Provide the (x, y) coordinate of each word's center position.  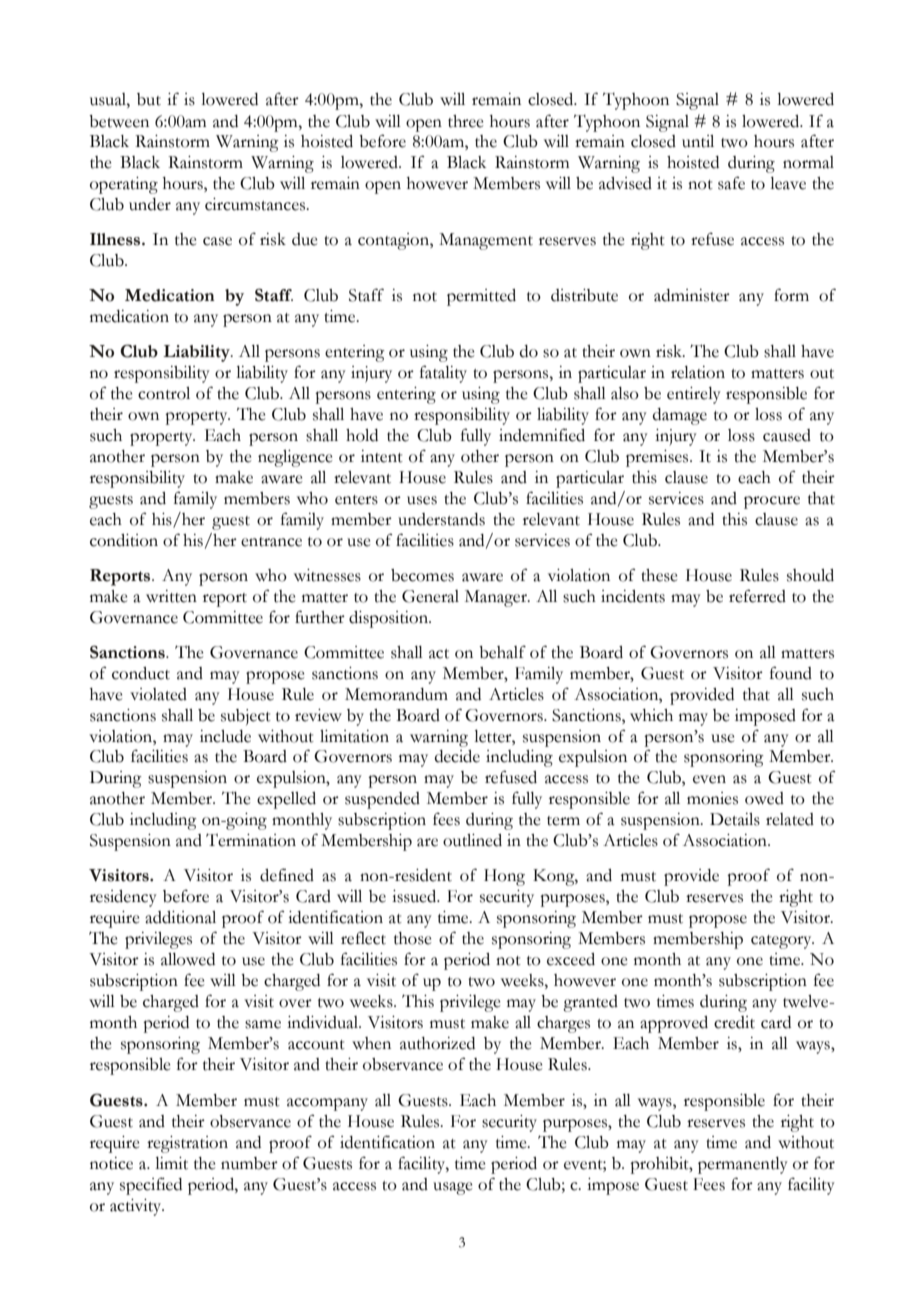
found (791, 673)
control (164, 393)
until (698, 141)
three (466, 121)
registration (187, 1144)
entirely (694, 395)
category (782, 942)
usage (453, 1188)
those (413, 938)
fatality (443, 374)
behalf (502, 652)
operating (124, 185)
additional (180, 917)
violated (158, 694)
